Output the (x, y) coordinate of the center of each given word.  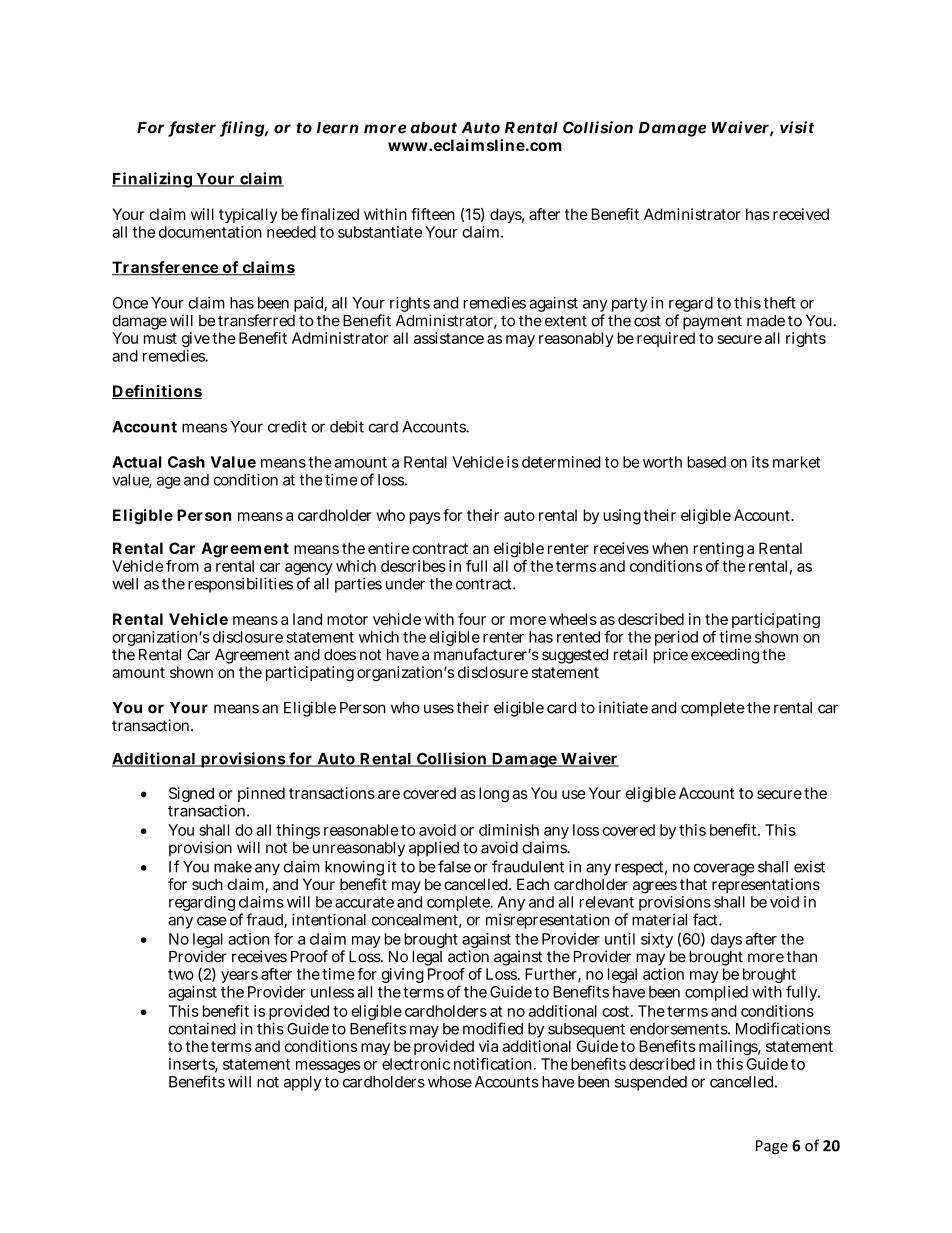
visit (797, 127)
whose (450, 1082)
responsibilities (240, 585)
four (472, 619)
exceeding (725, 656)
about (433, 128)
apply (303, 1083)
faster (192, 128)
